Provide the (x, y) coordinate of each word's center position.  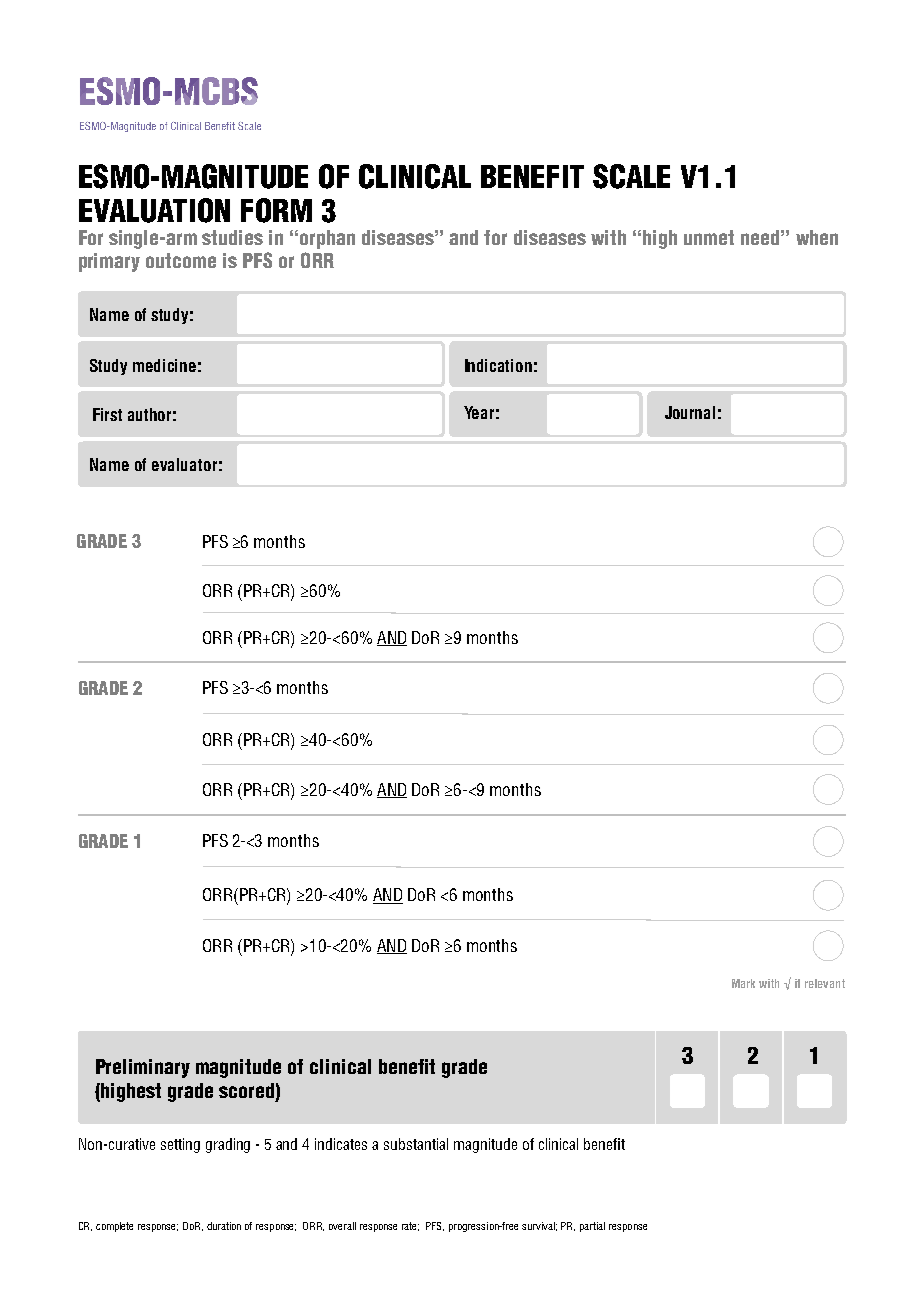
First (107, 414)
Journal (690, 412)
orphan (327, 239)
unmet (709, 237)
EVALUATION (154, 210)
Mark (743, 983)
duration (224, 1226)
